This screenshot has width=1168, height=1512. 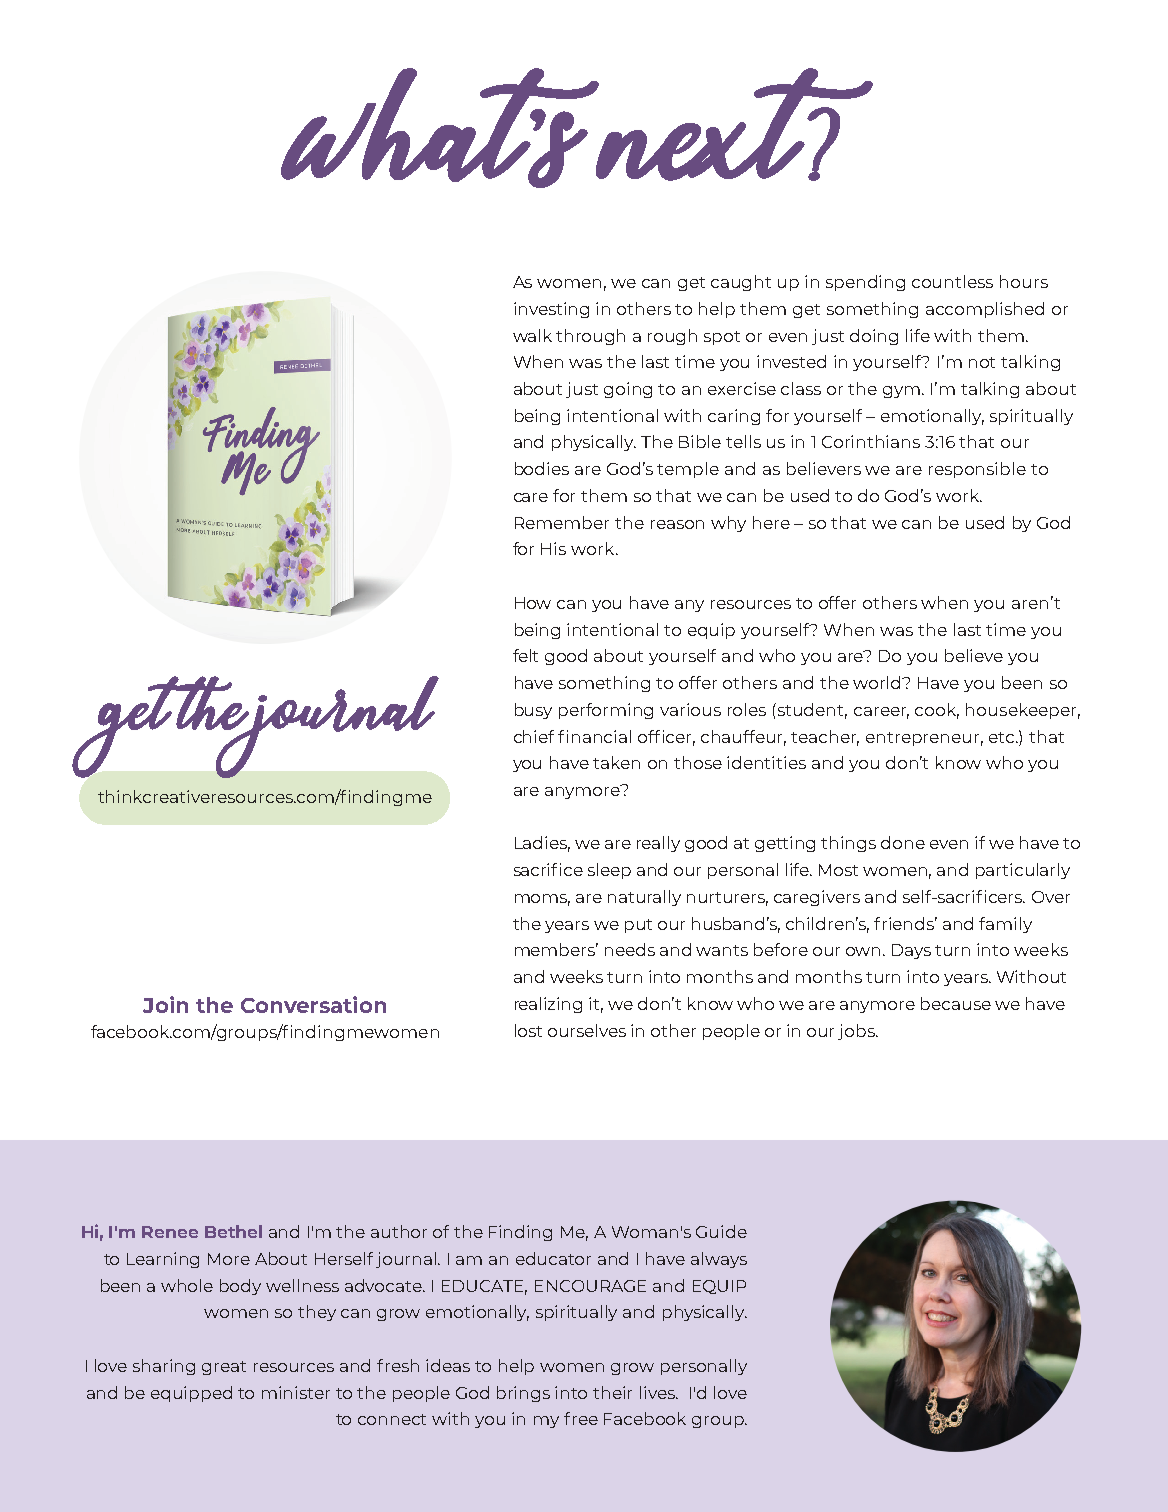 What do you see at coordinates (551, 310) in the screenshot?
I see `investing` at bounding box center [551, 310].
